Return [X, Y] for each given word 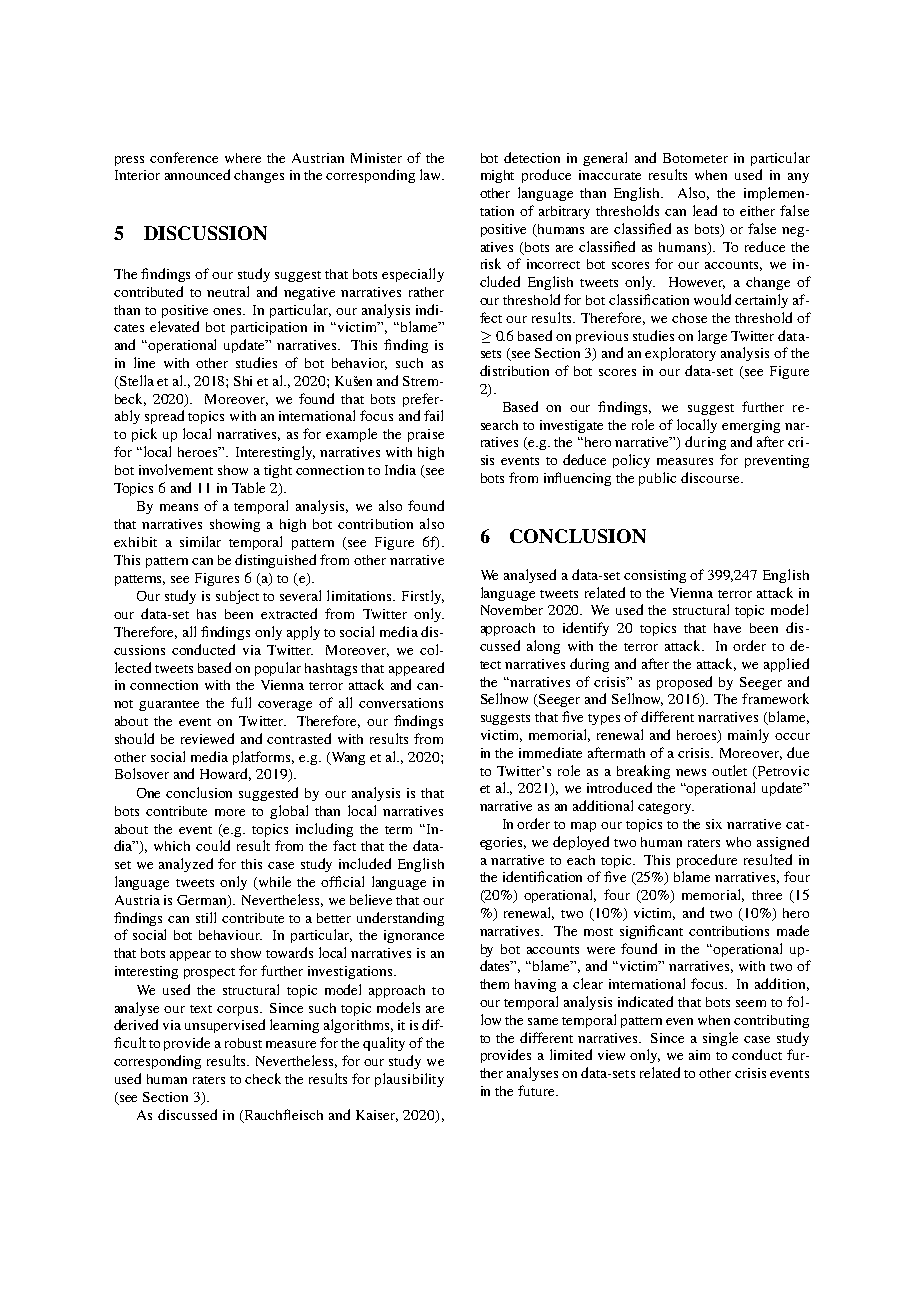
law [432, 174]
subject [237, 597]
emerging [751, 426]
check [263, 1078]
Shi [243, 381]
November [512, 610]
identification [542, 876]
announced [197, 174]
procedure [707, 861]
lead [705, 210]
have [727, 628]
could [213, 845]
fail [433, 415]
